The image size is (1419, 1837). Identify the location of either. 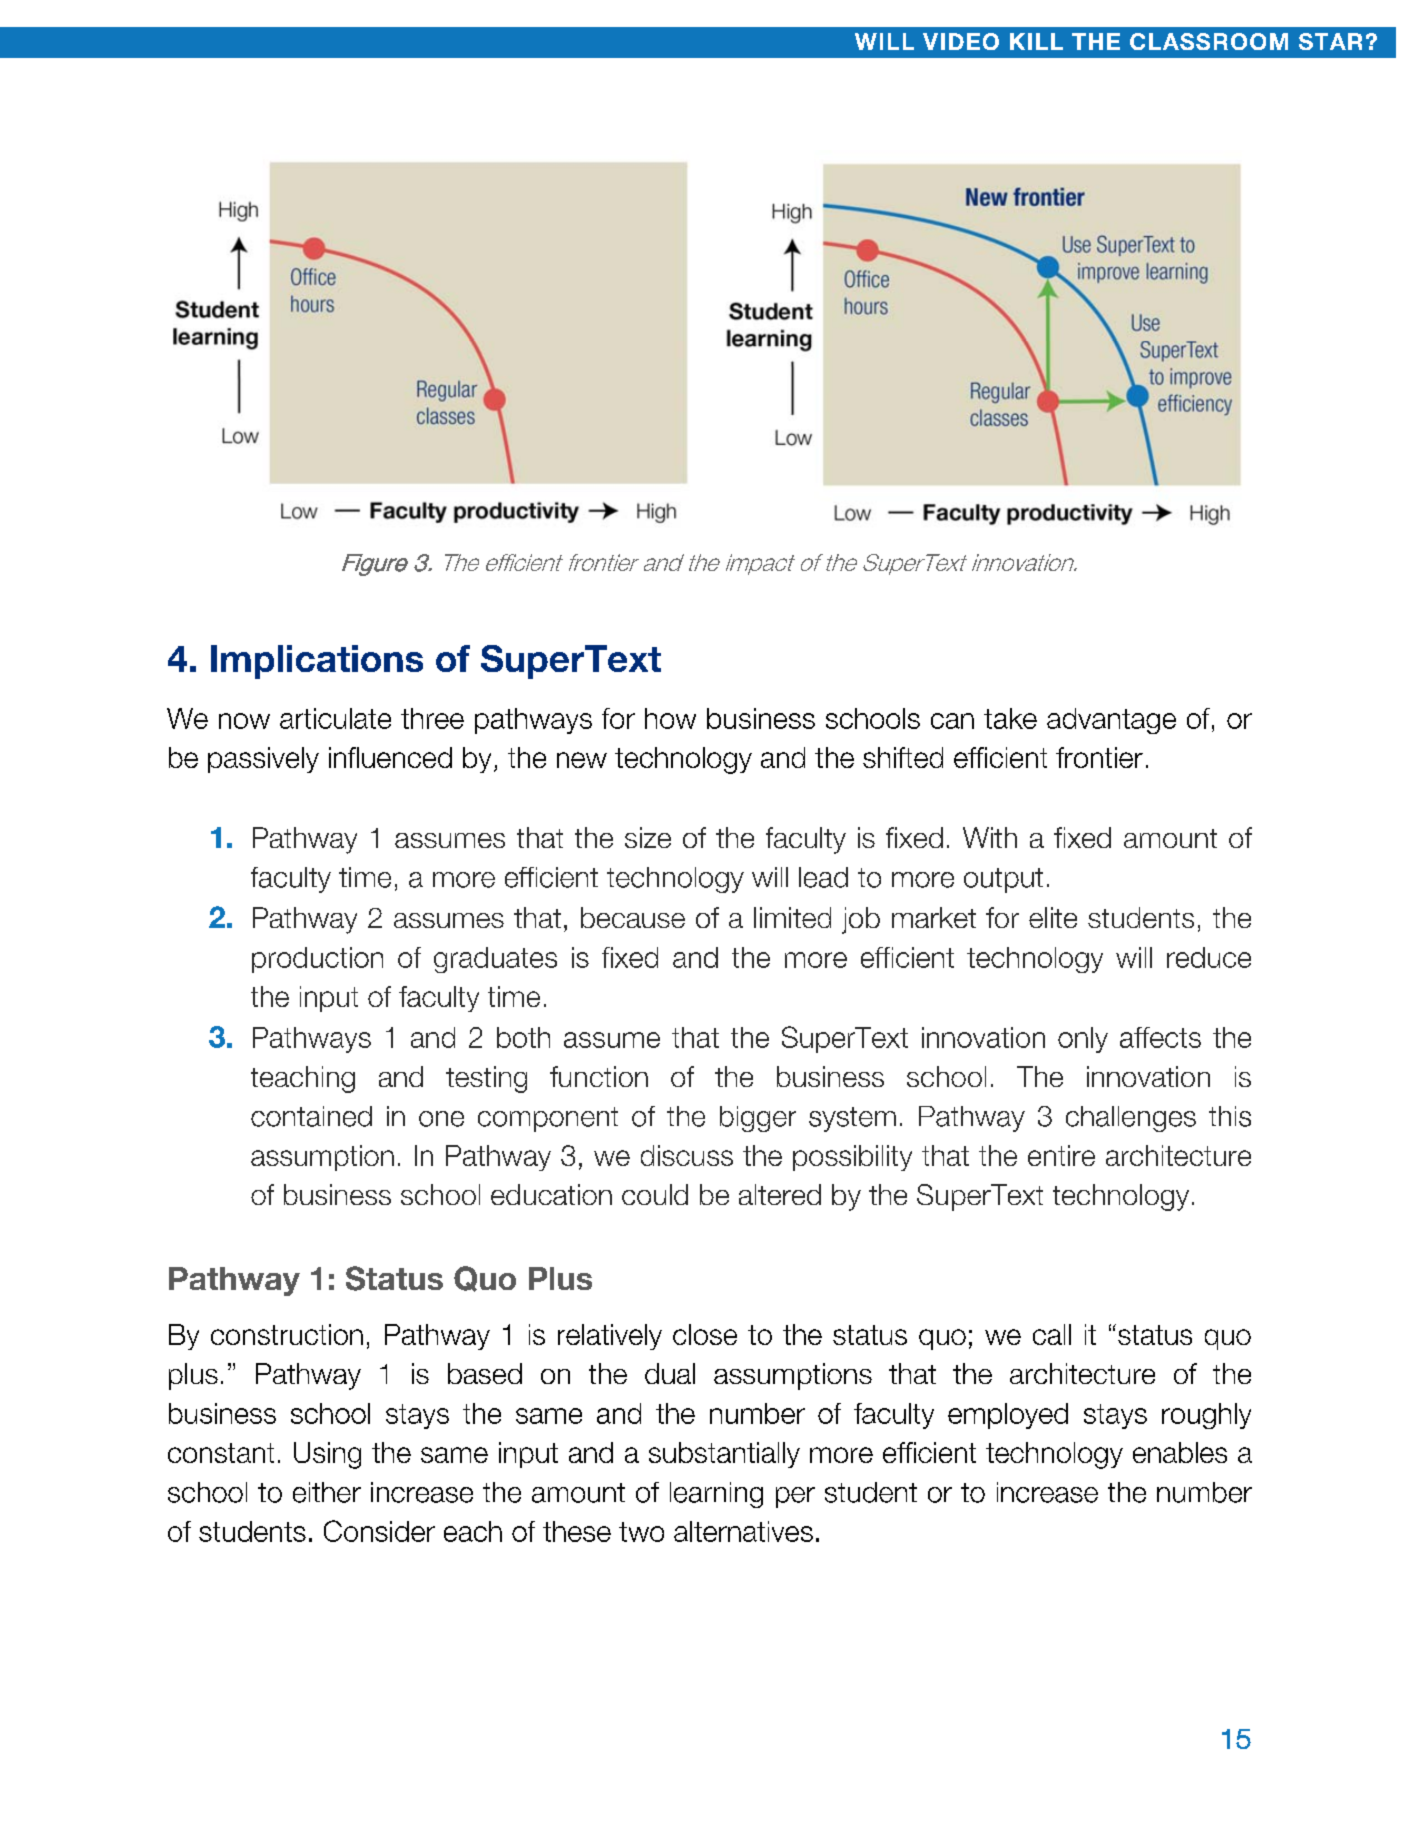
(327, 1492).
